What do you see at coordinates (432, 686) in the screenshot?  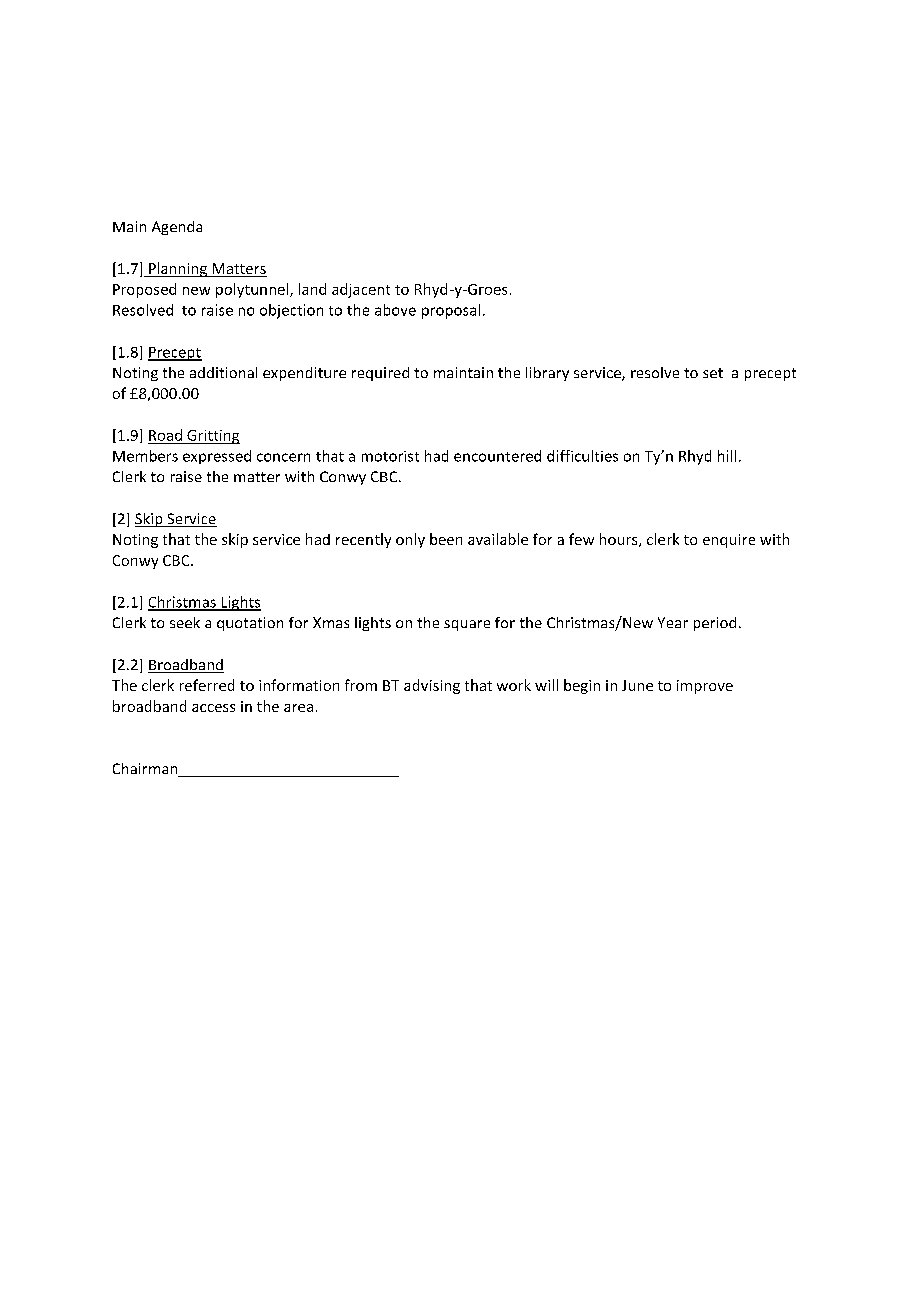 I see `advising` at bounding box center [432, 686].
